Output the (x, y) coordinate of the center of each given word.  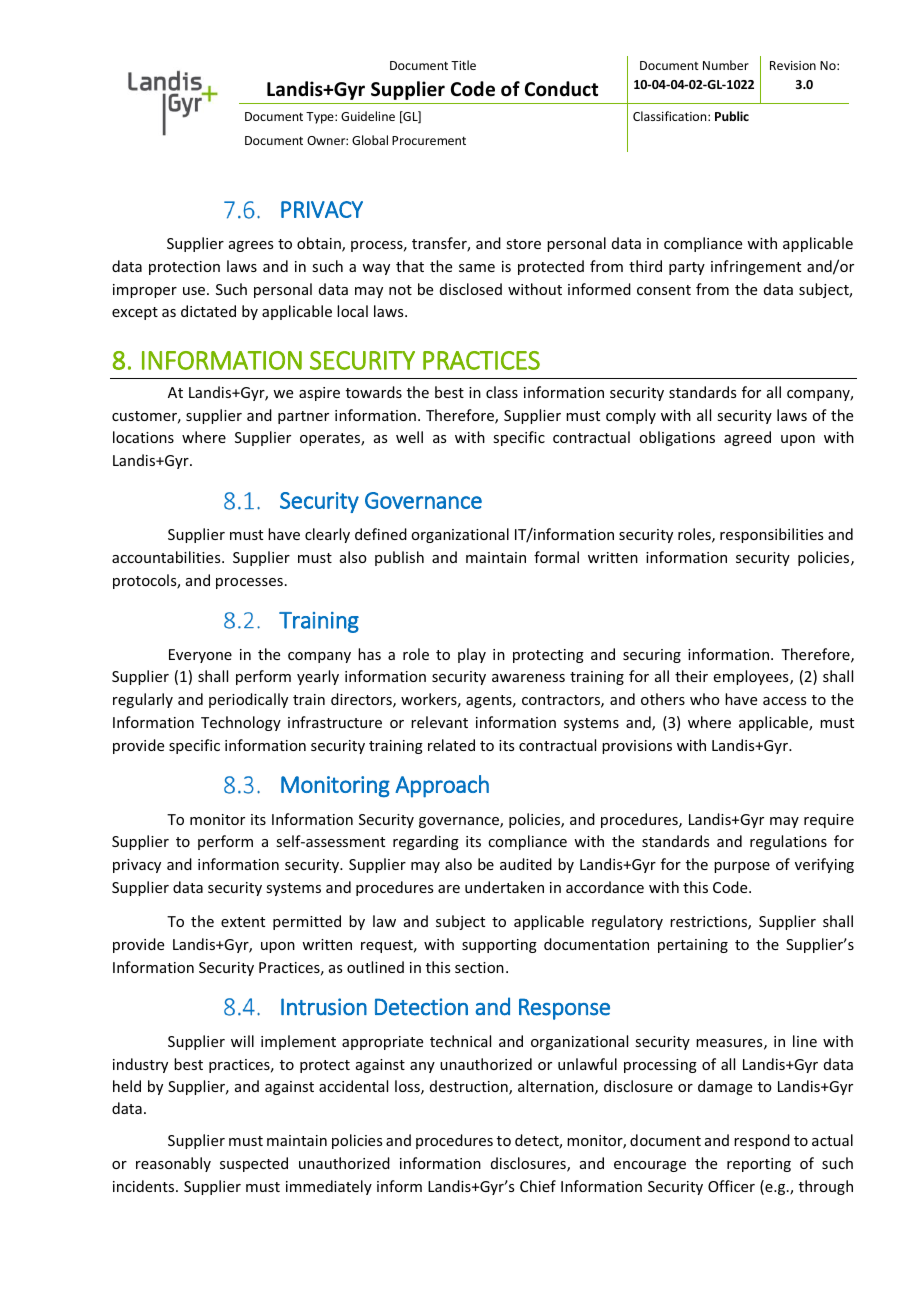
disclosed (471, 289)
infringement (756, 267)
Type (321, 118)
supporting (499, 946)
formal (556, 557)
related (451, 745)
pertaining (693, 946)
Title (463, 65)
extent (243, 922)
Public (732, 116)
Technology (241, 723)
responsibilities (771, 535)
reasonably (173, 1164)
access (784, 701)
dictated (208, 311)
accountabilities (167, 557)
